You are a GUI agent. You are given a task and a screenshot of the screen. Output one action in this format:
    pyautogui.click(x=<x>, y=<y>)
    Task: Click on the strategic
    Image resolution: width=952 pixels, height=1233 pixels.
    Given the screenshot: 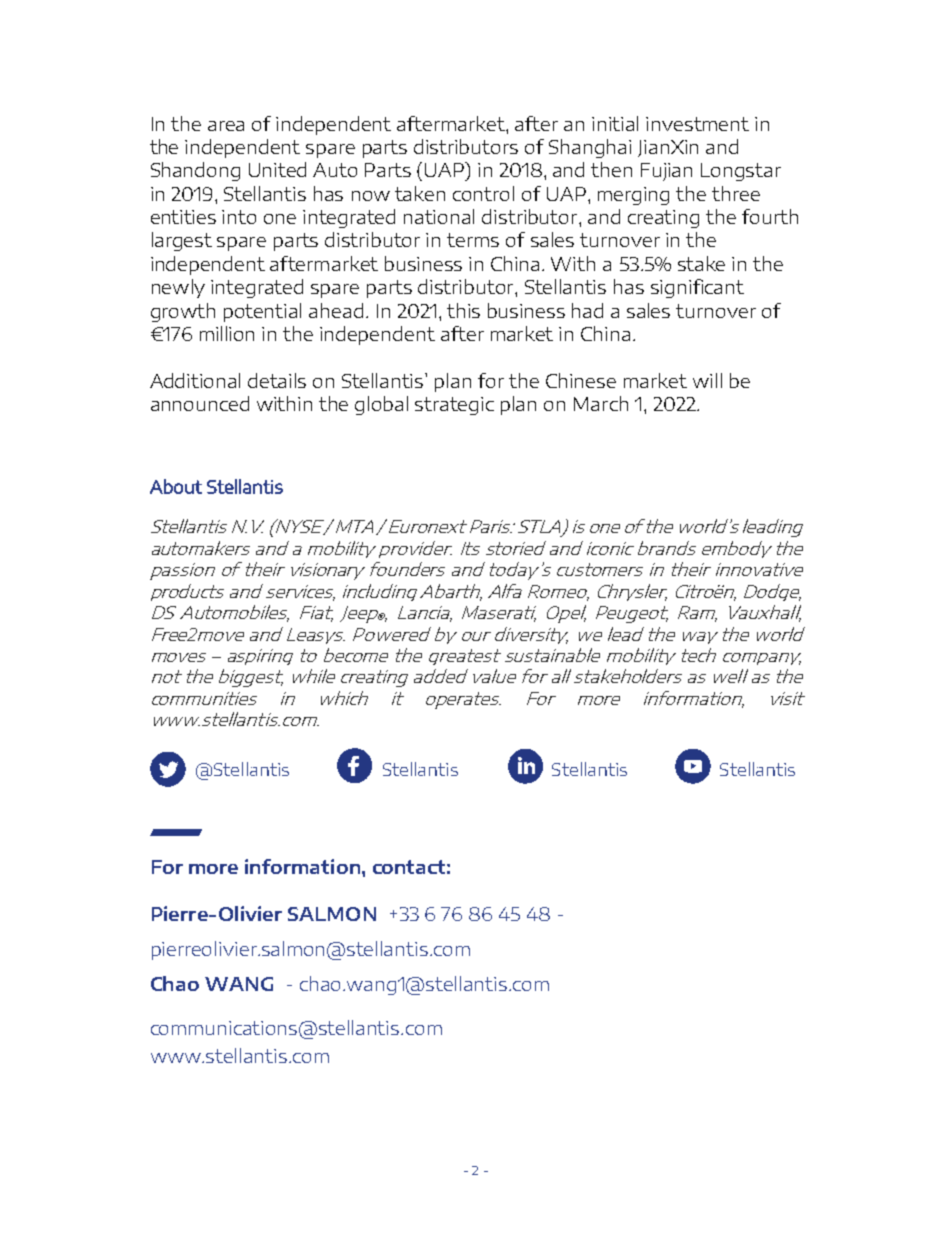 What is the action you would take?
    pyautogui.click(x=454, y=406)
